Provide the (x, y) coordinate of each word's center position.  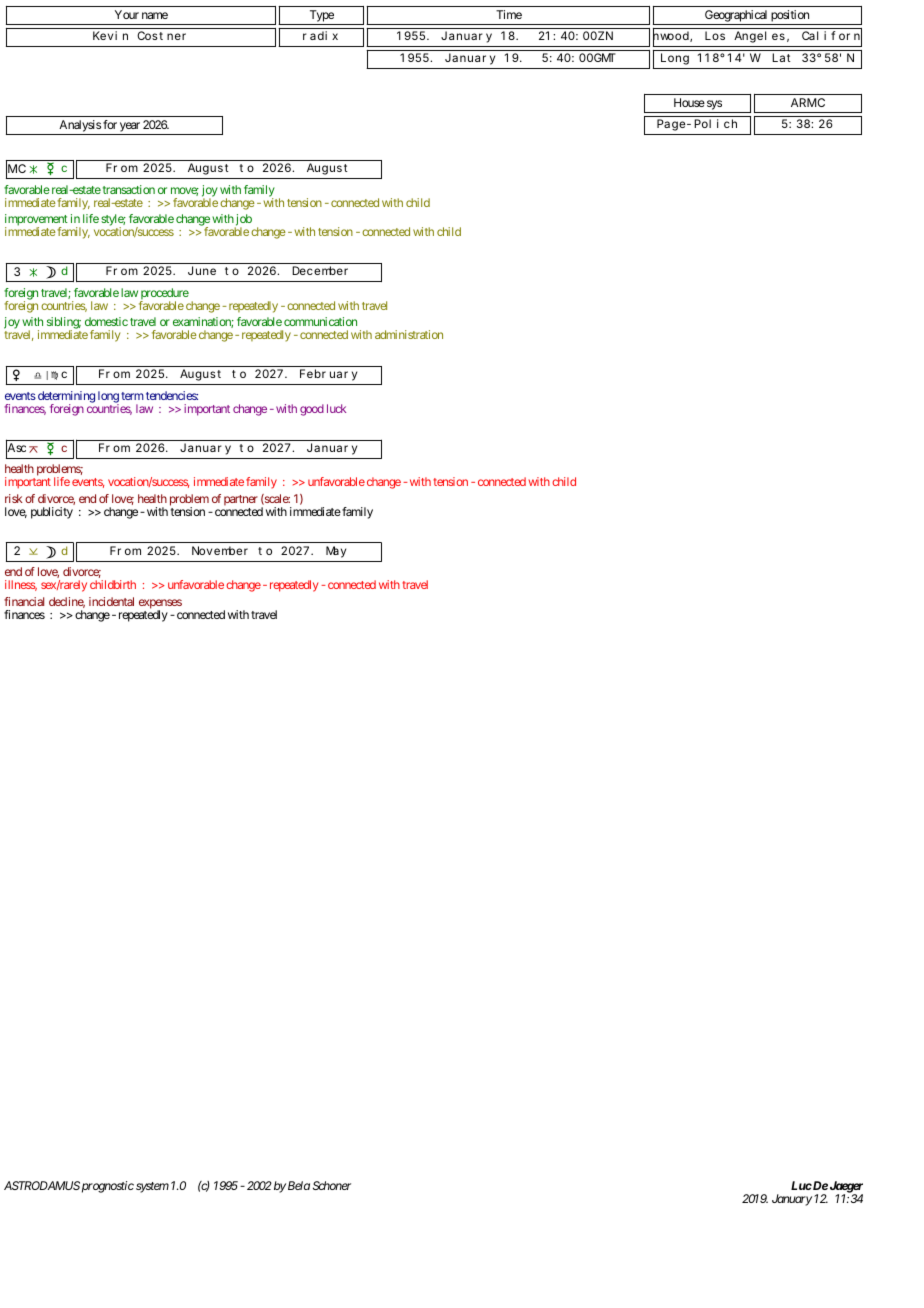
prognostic (108, 1187)
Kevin (110, 35)
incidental (111, 601)
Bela (299, 1185)
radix (320, 35)
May (336, 552)
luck (336, 408)
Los (715, 36)
